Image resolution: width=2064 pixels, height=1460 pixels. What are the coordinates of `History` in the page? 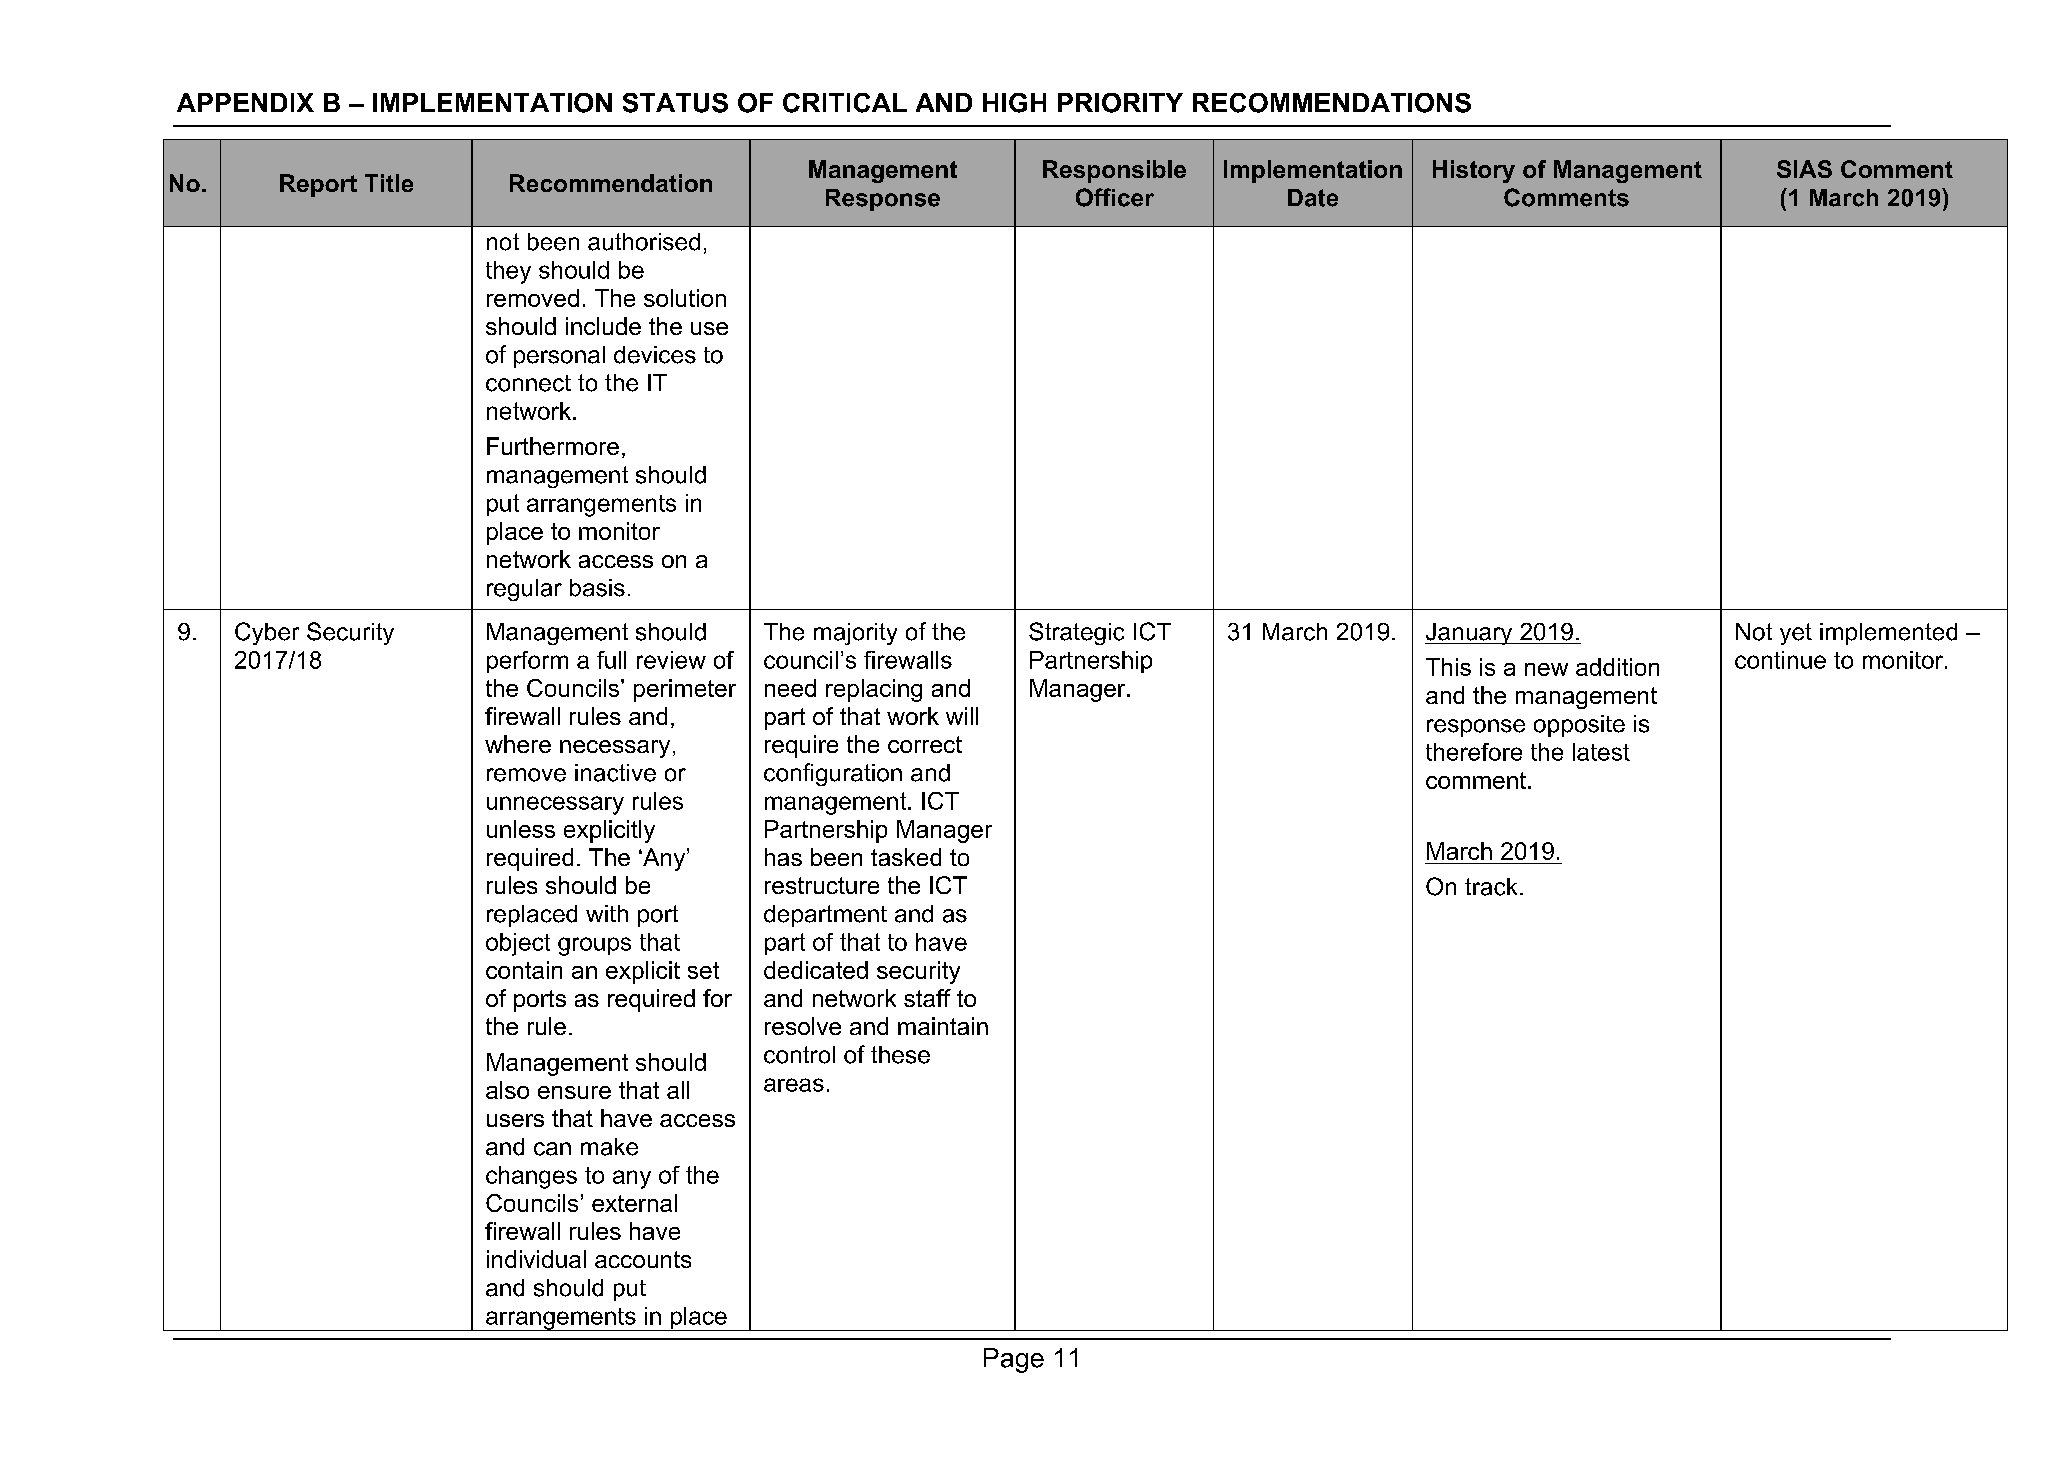 It's located at (1474, 171).
